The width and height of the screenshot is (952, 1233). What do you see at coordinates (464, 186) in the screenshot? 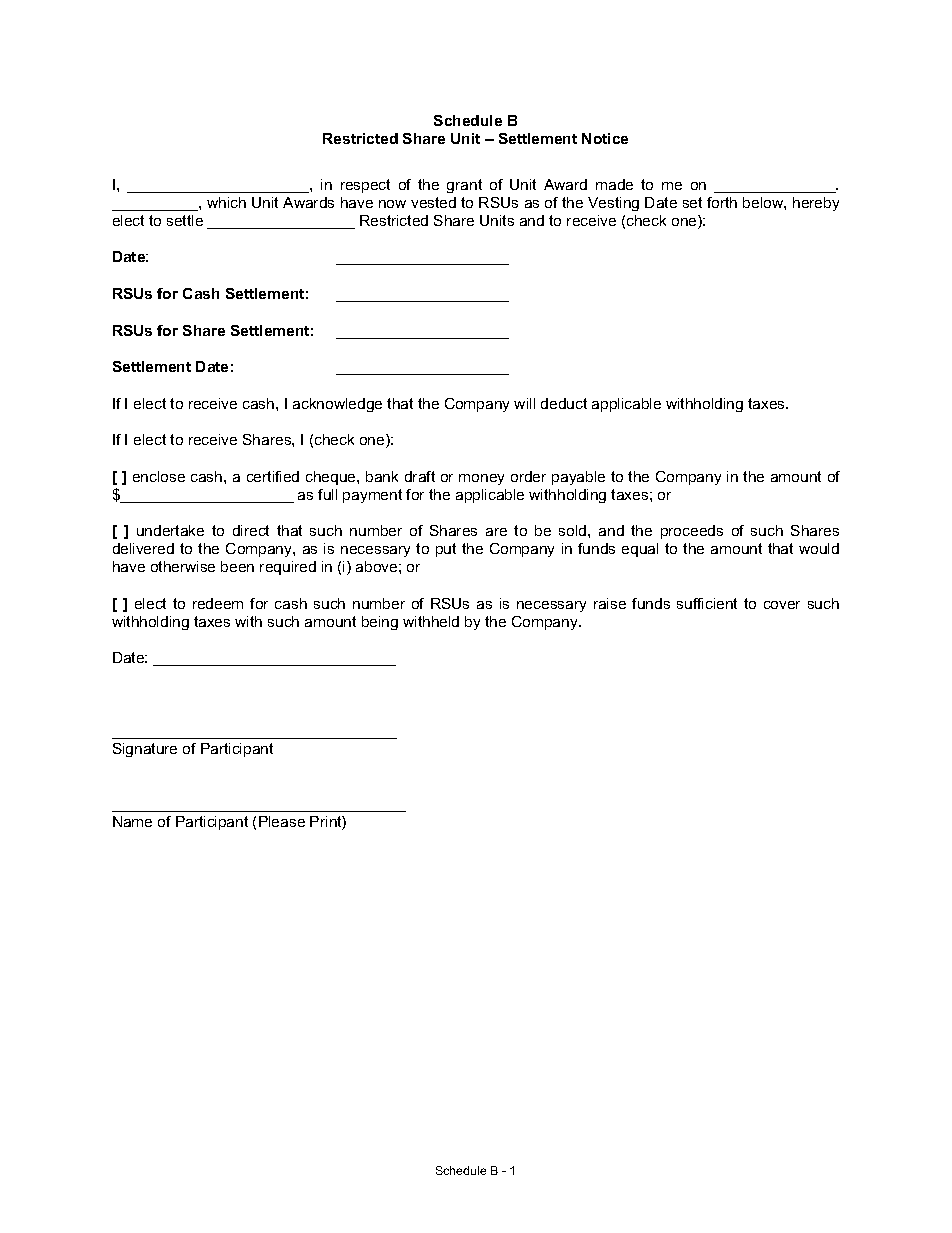
I see `grant` at bounding box center [464, 186].
